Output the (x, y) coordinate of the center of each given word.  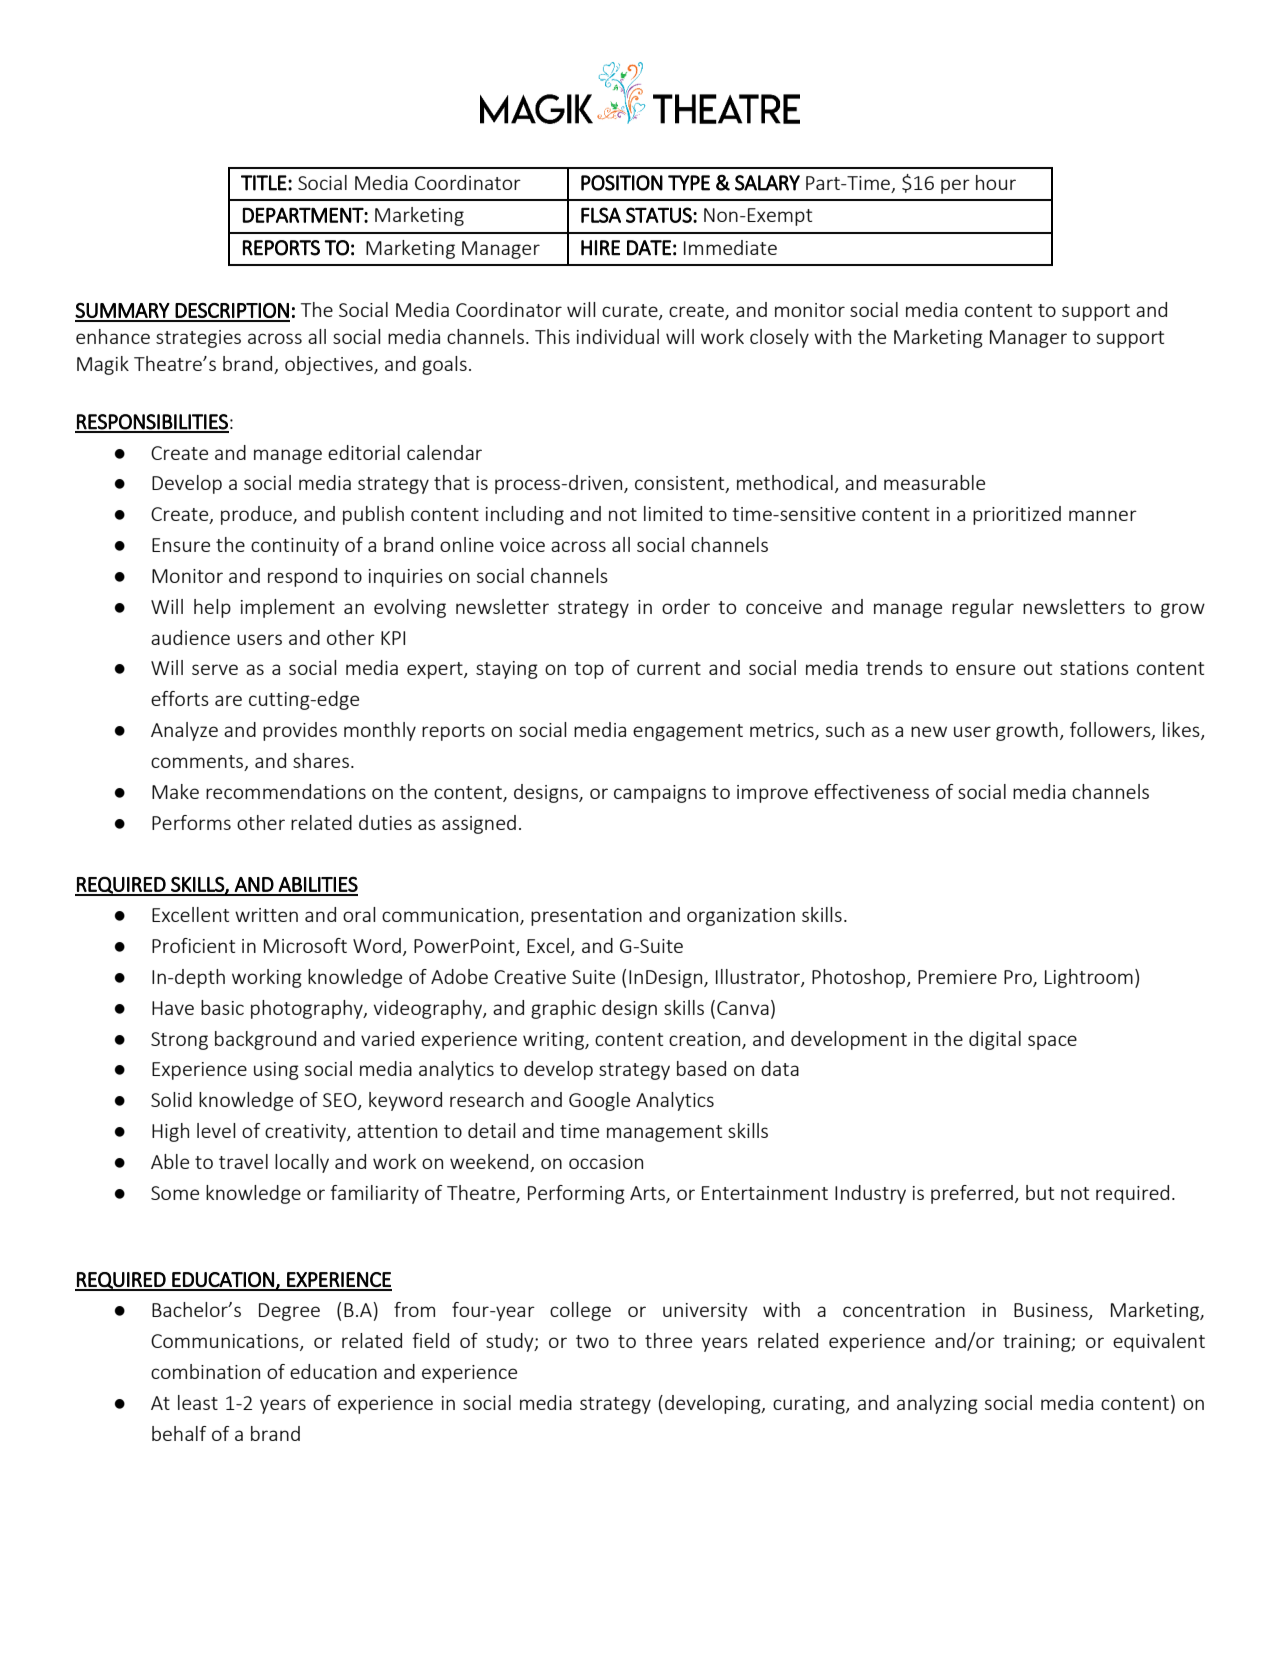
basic (222, 1007)
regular (983, 608)
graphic (563, 1009)
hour (996, 182)
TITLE (264, 183)
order (686, 606)
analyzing (937, 1404)
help (212, 608)
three (668, 1340)
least (198, 1402)
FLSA (601, 215)
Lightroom (1089, 978)
